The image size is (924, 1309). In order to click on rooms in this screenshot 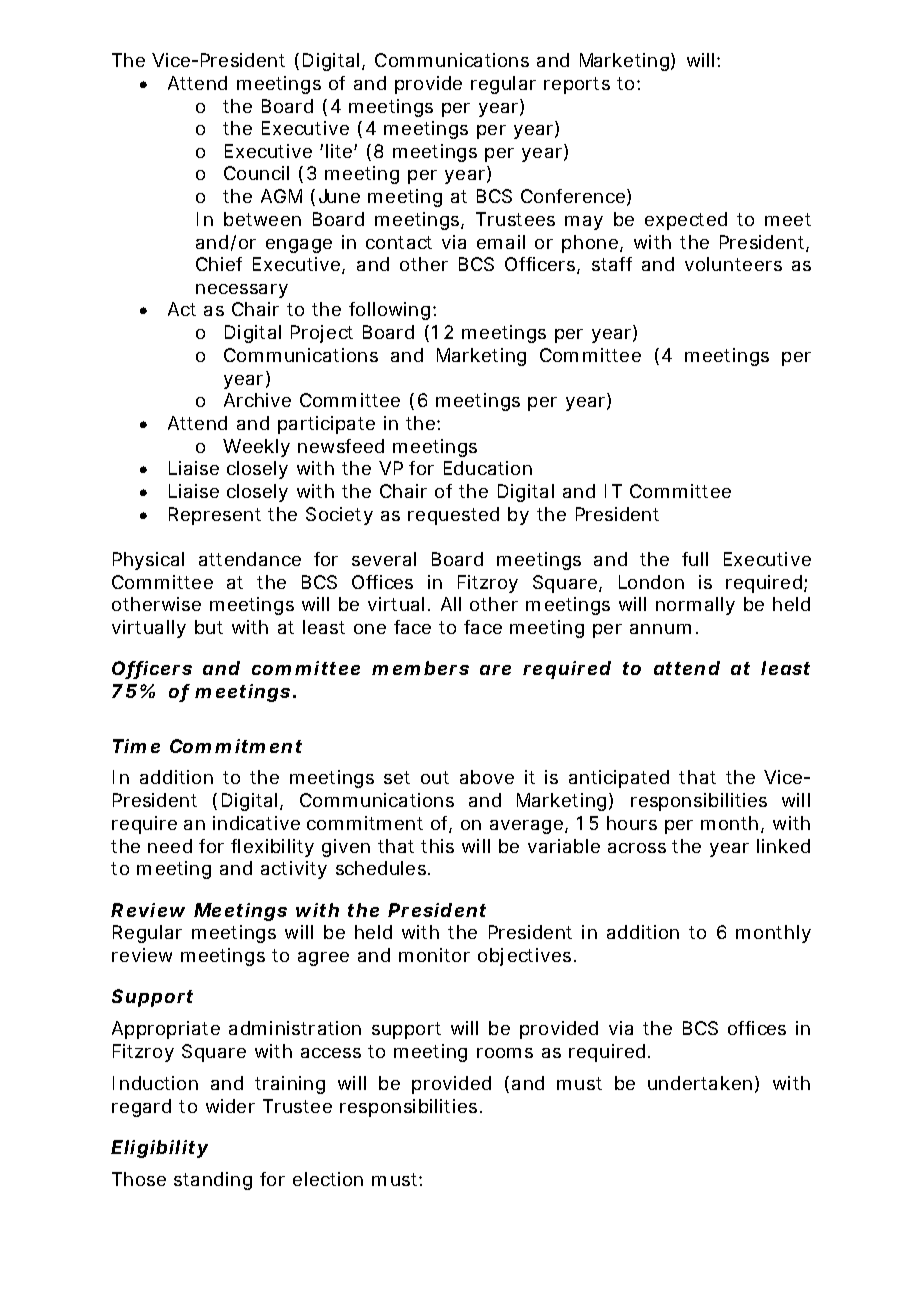, I will do `click(505, 1053)`.
